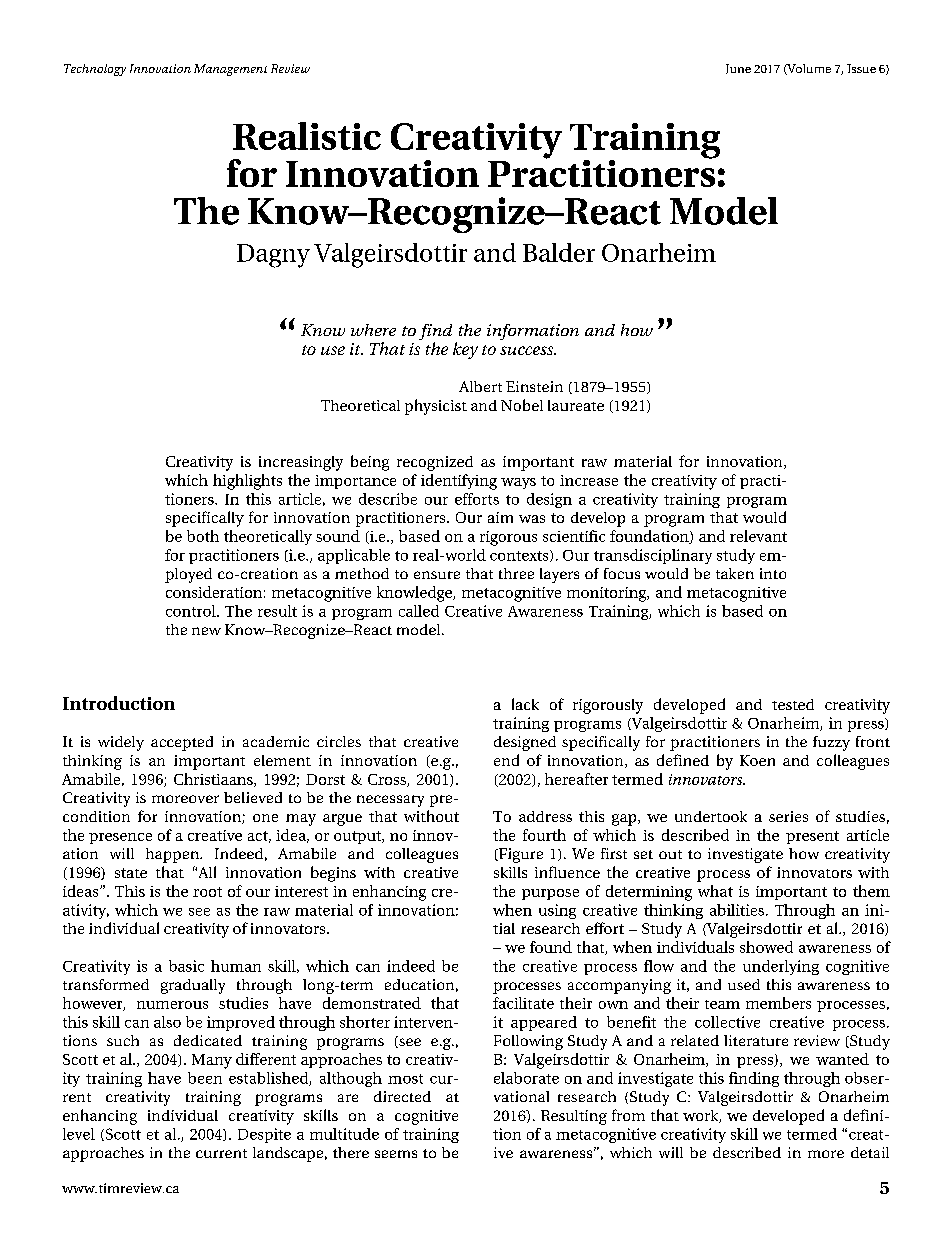  Describe the element at coordinates (738, 69) in the screenshot. I see `June` at that location.
